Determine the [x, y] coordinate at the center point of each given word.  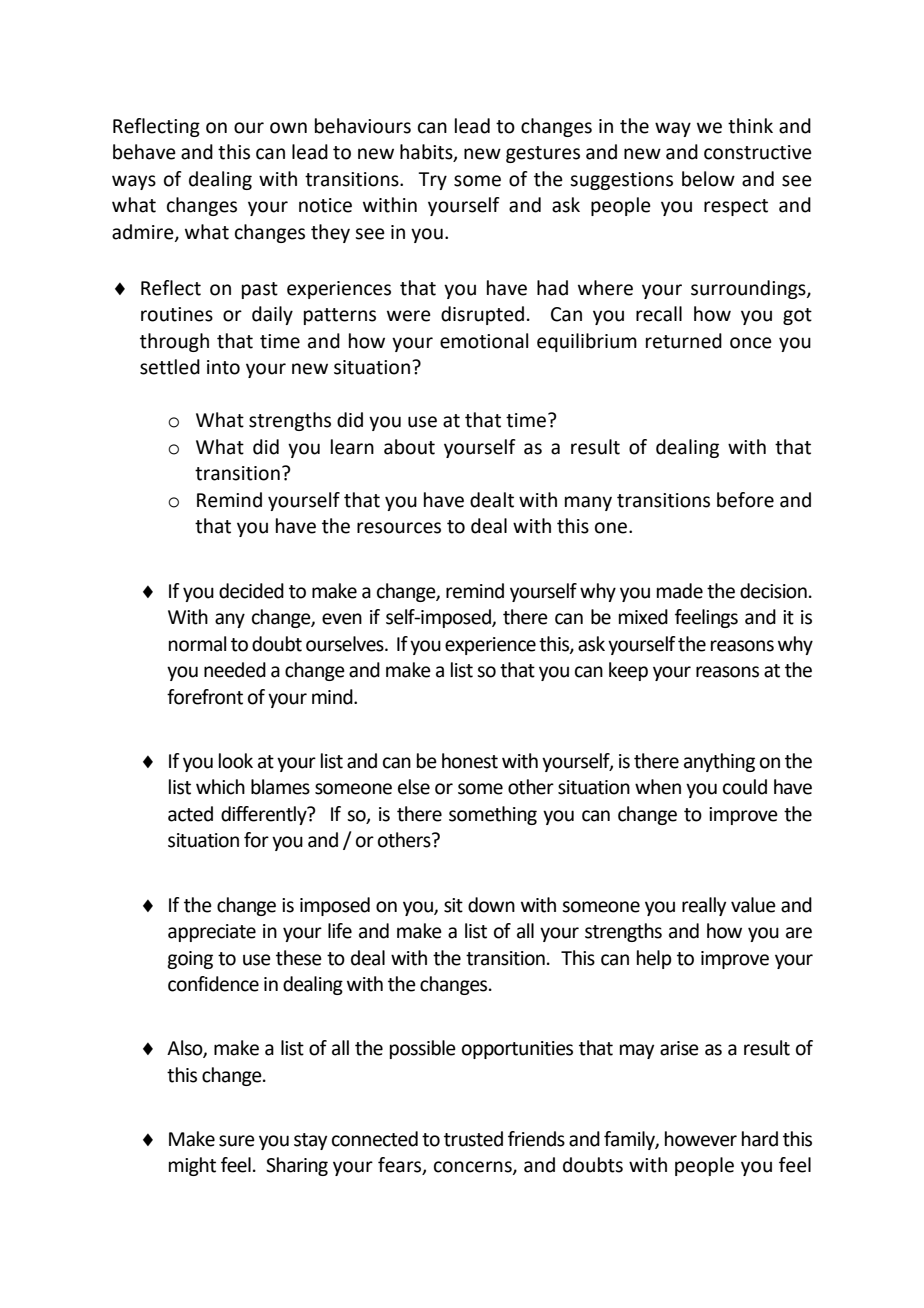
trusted [473, 1139]
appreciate [212, 933]
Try [432, 181]
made [680, 591]
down [491, 905]
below [708, 179]
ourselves [346, 644]
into [223, 367]
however [701, 1139]
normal [197, 644]
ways [134, 182]
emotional [484, 341]
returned [684, 341]
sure [237, 1141]
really [704, 906]
